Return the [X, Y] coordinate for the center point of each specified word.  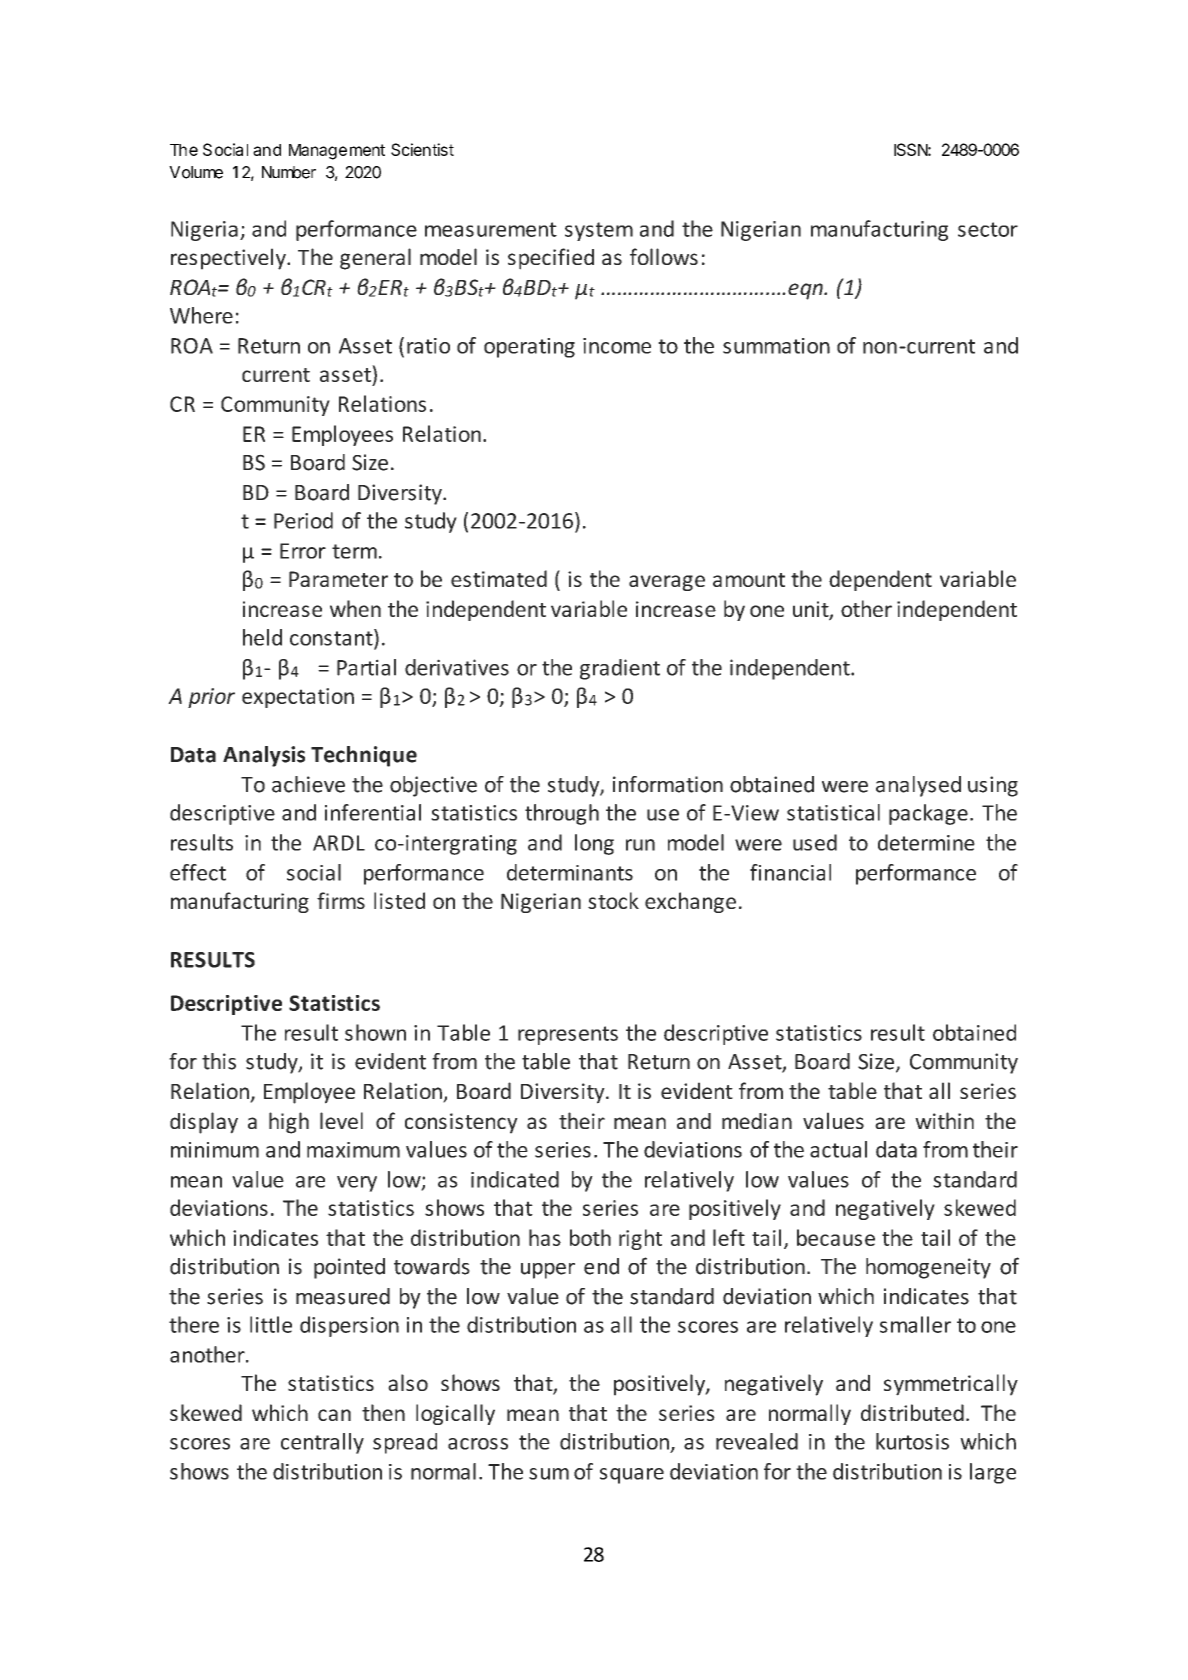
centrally [322, 1443]
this [219, 1061]
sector [988, 229]
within [944, 1120]
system [599, 231]
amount [749, 580]
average [667, 583]
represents [568, 1035]
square [632, 1476]
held [262, 637]
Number [289, 172]
